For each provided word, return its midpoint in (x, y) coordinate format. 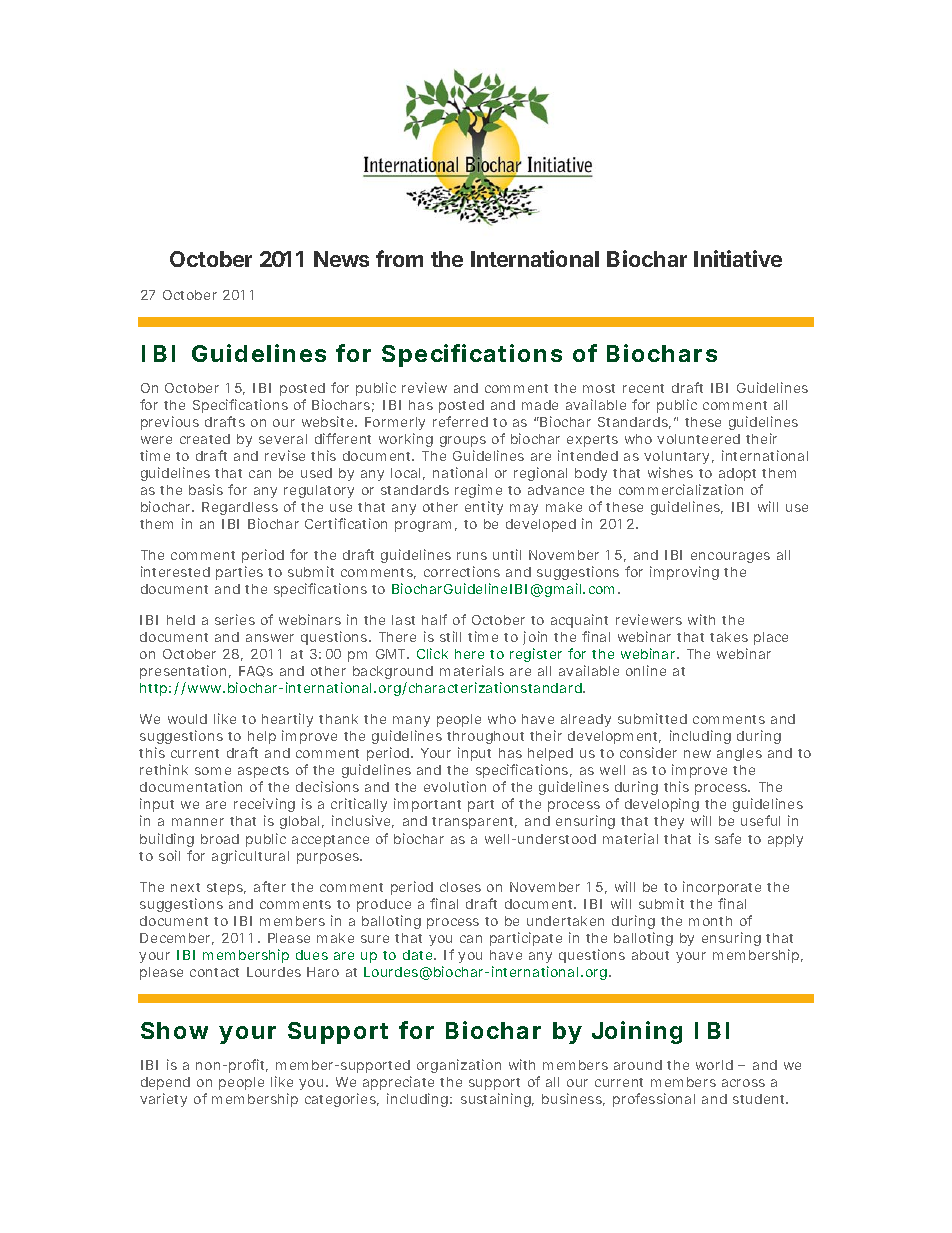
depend (165, 1083)
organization (459, 1066)
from (399, 258)
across (743, 1083)
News (341, 259)
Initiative (738, 258)
